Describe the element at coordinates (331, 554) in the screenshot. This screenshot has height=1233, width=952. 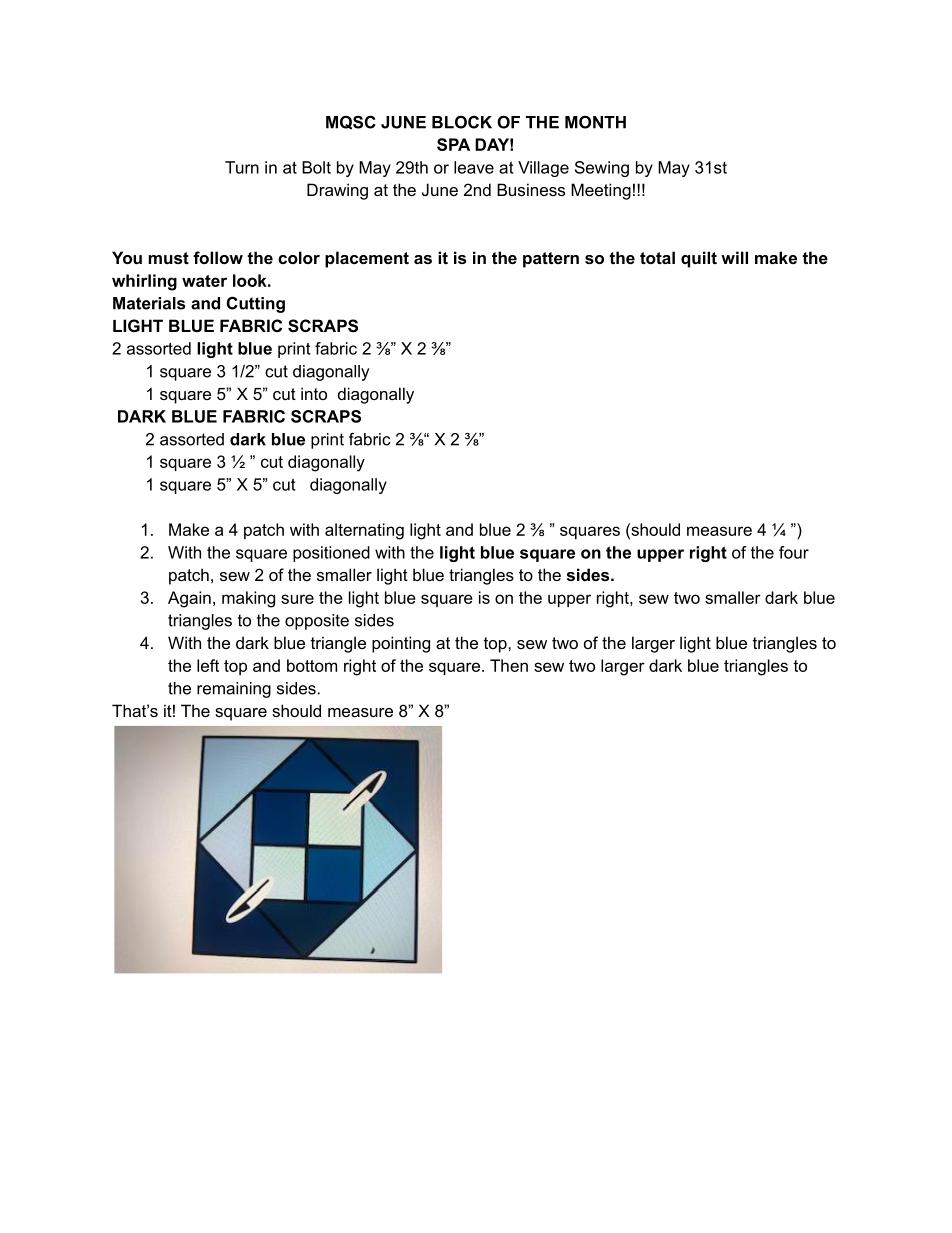
I see `positioned` at that location.
